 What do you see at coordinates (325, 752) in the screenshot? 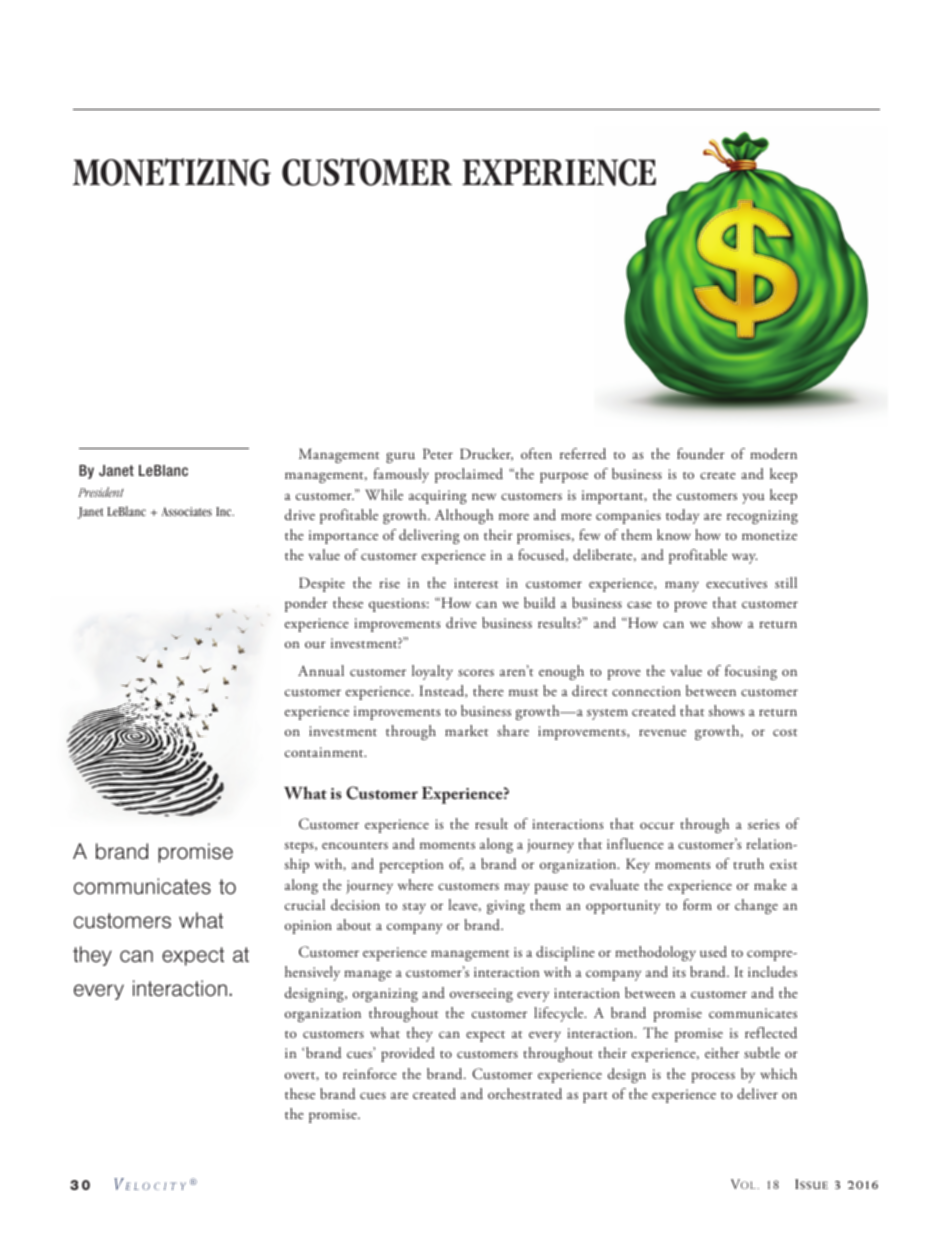
I see `containment` at bounding box center [325, 752].
